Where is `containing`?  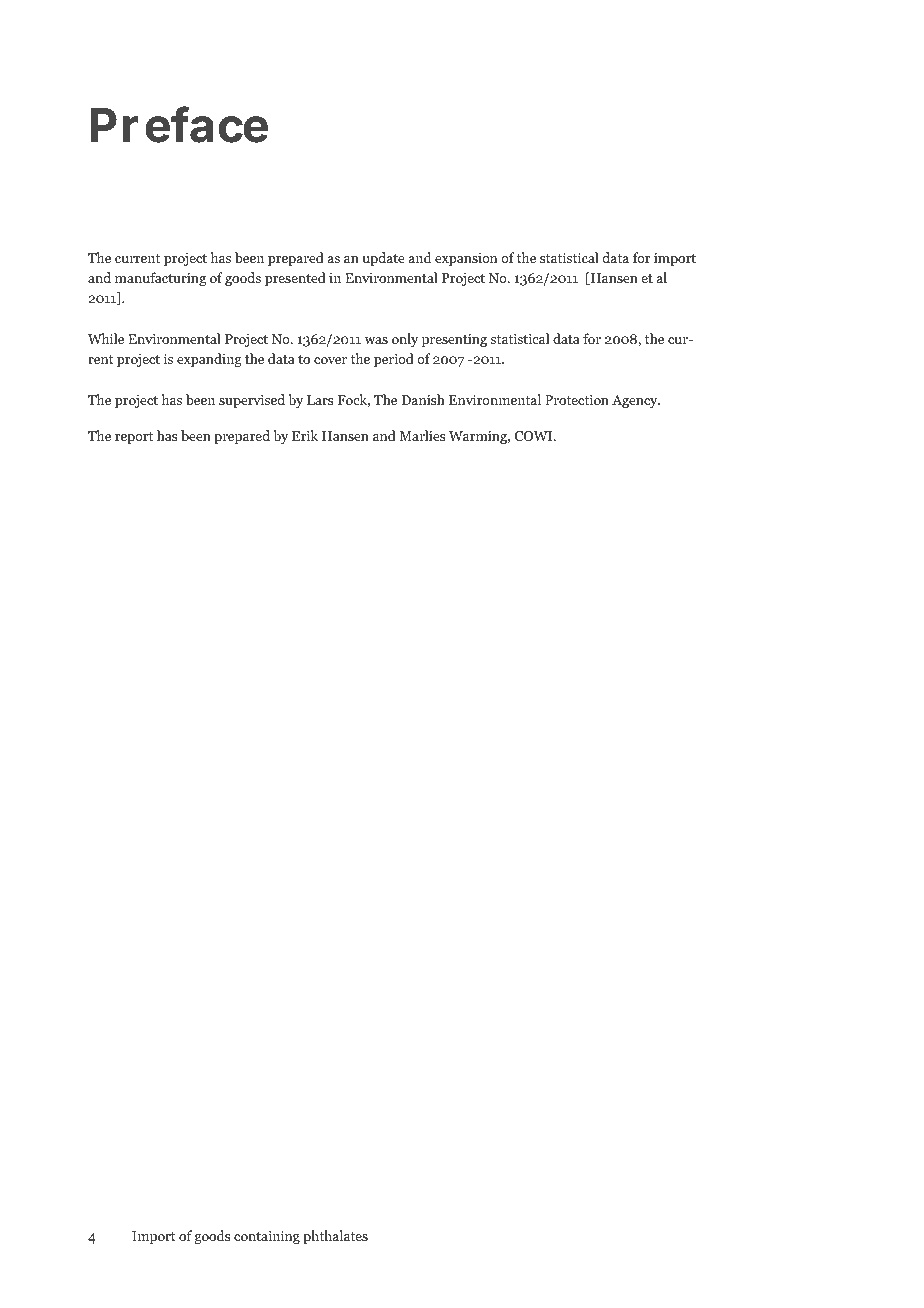 containing is located at coordinates (267, 1237).
